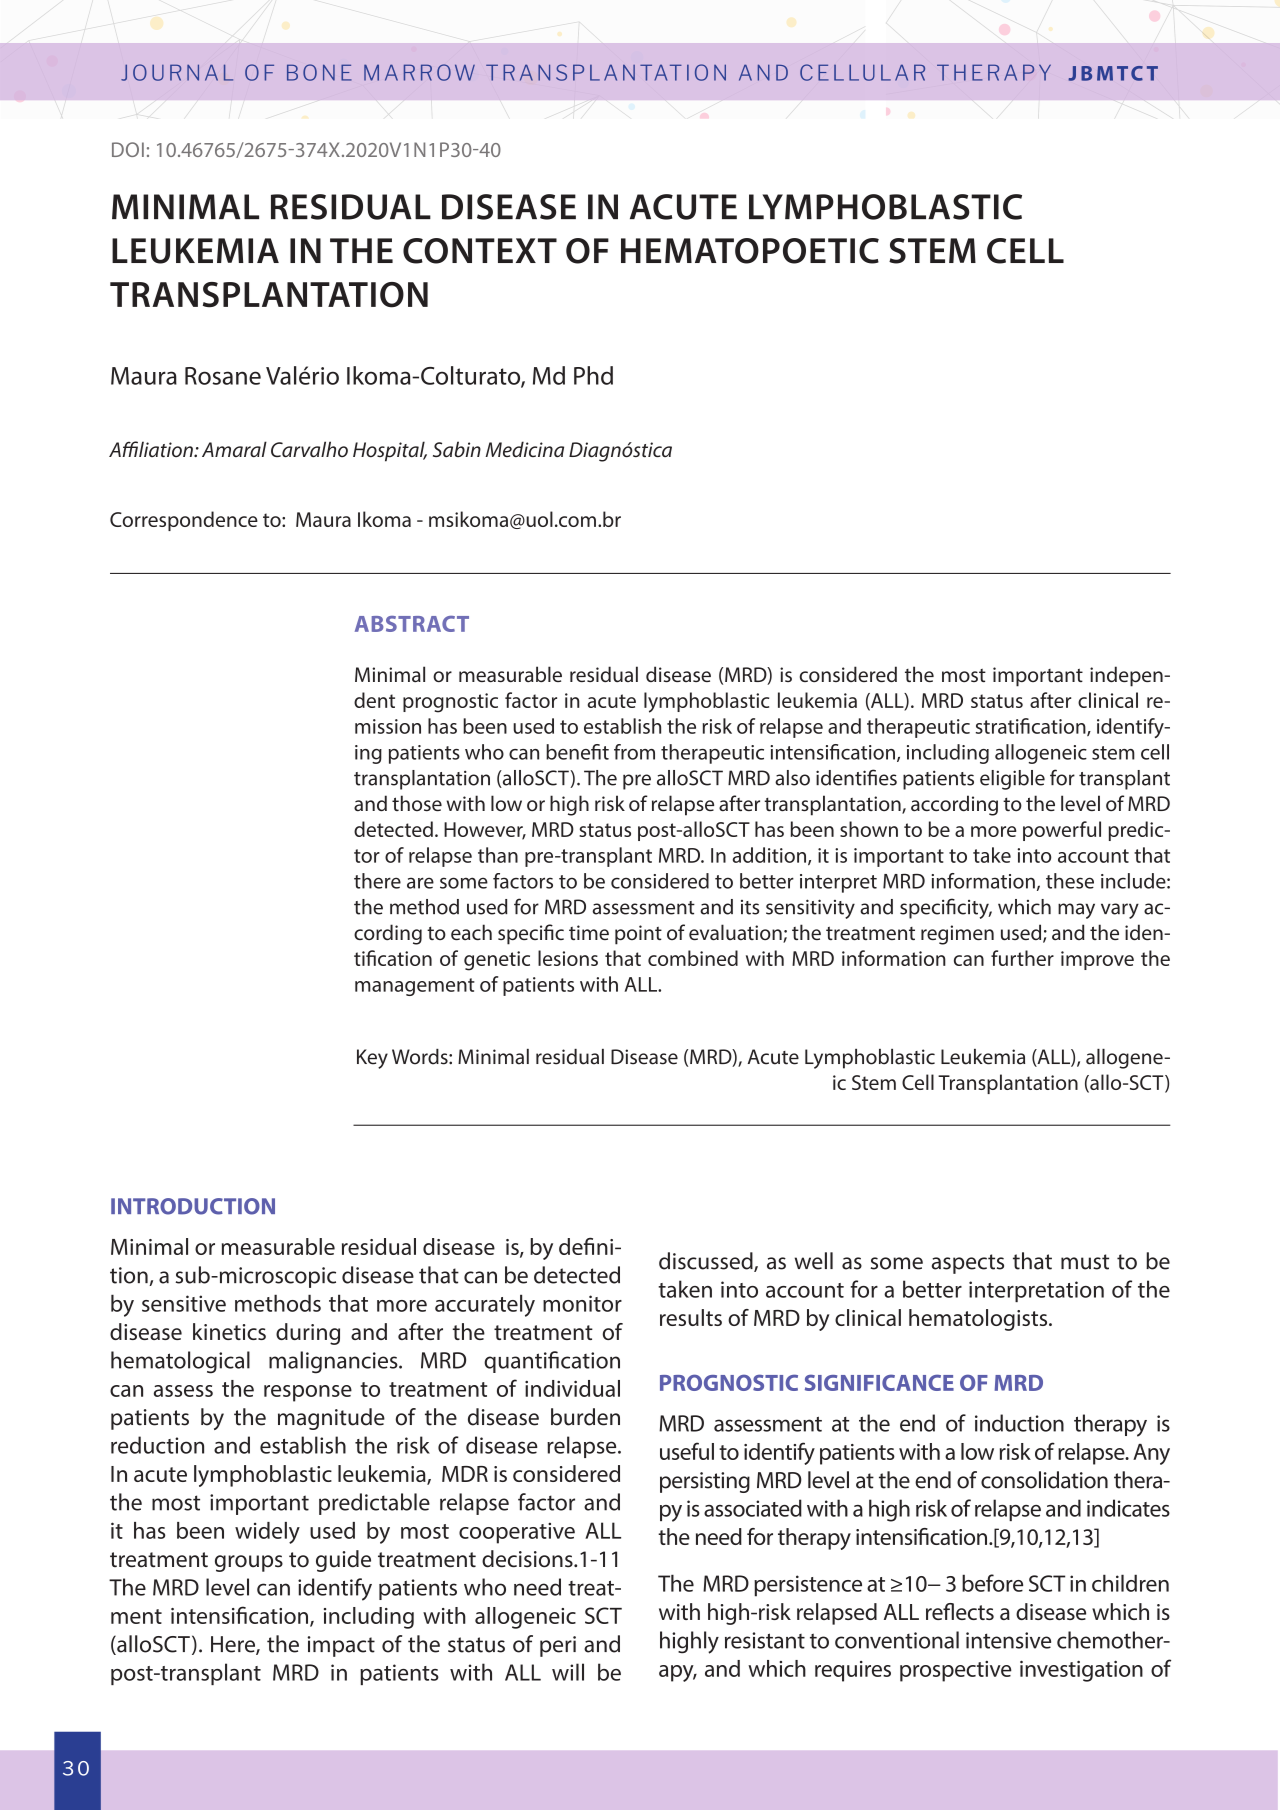  I want to click on discussed, so click(707, 1262).
